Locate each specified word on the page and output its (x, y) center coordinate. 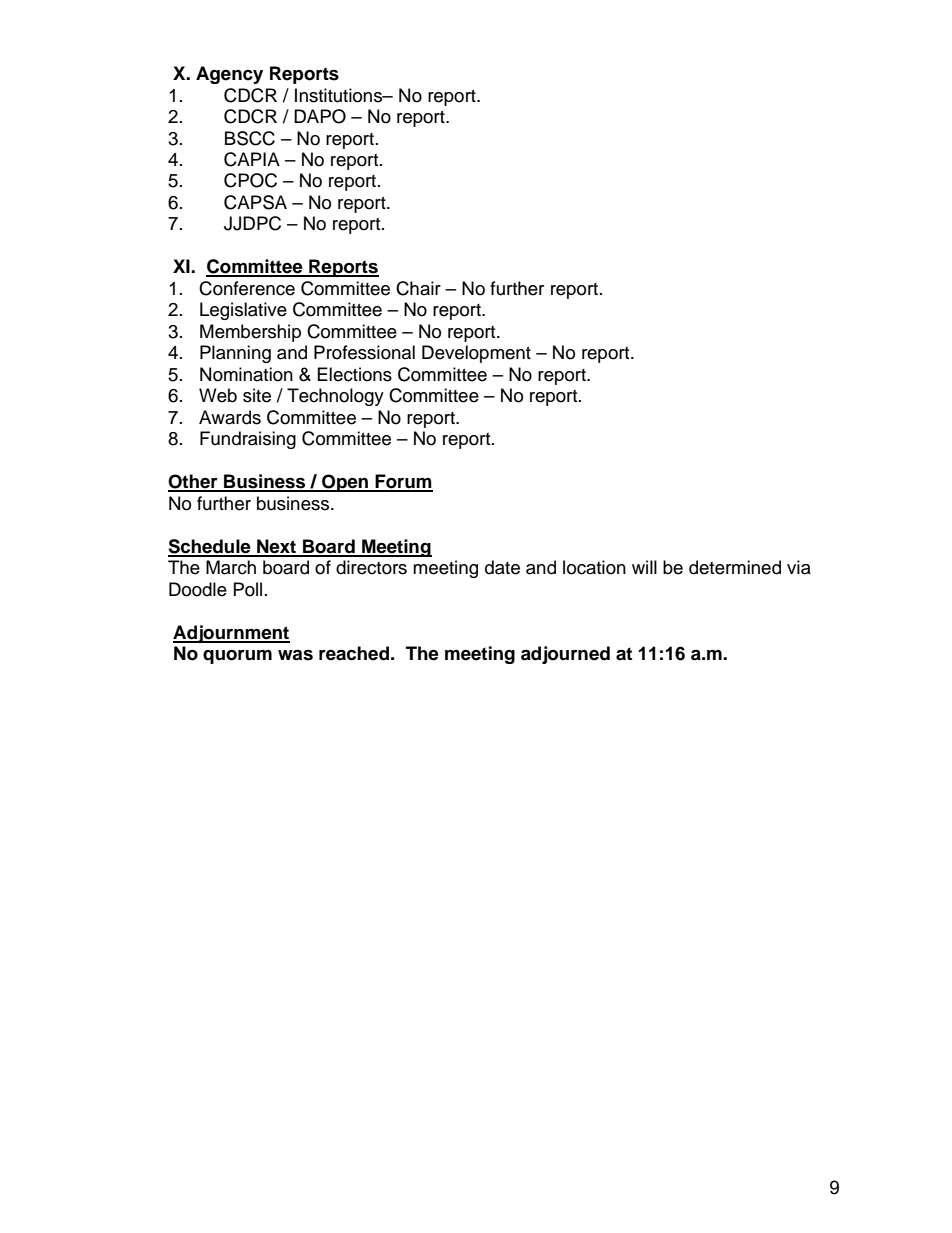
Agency (229, 75)
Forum (403, 482)
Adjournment (231, 634)
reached (354, 653)
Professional (364, 352)
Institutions (339, 95)
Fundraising (248, 440)
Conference (247, 288)
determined (735, 567)
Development (476, 354)
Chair (418, 288)
